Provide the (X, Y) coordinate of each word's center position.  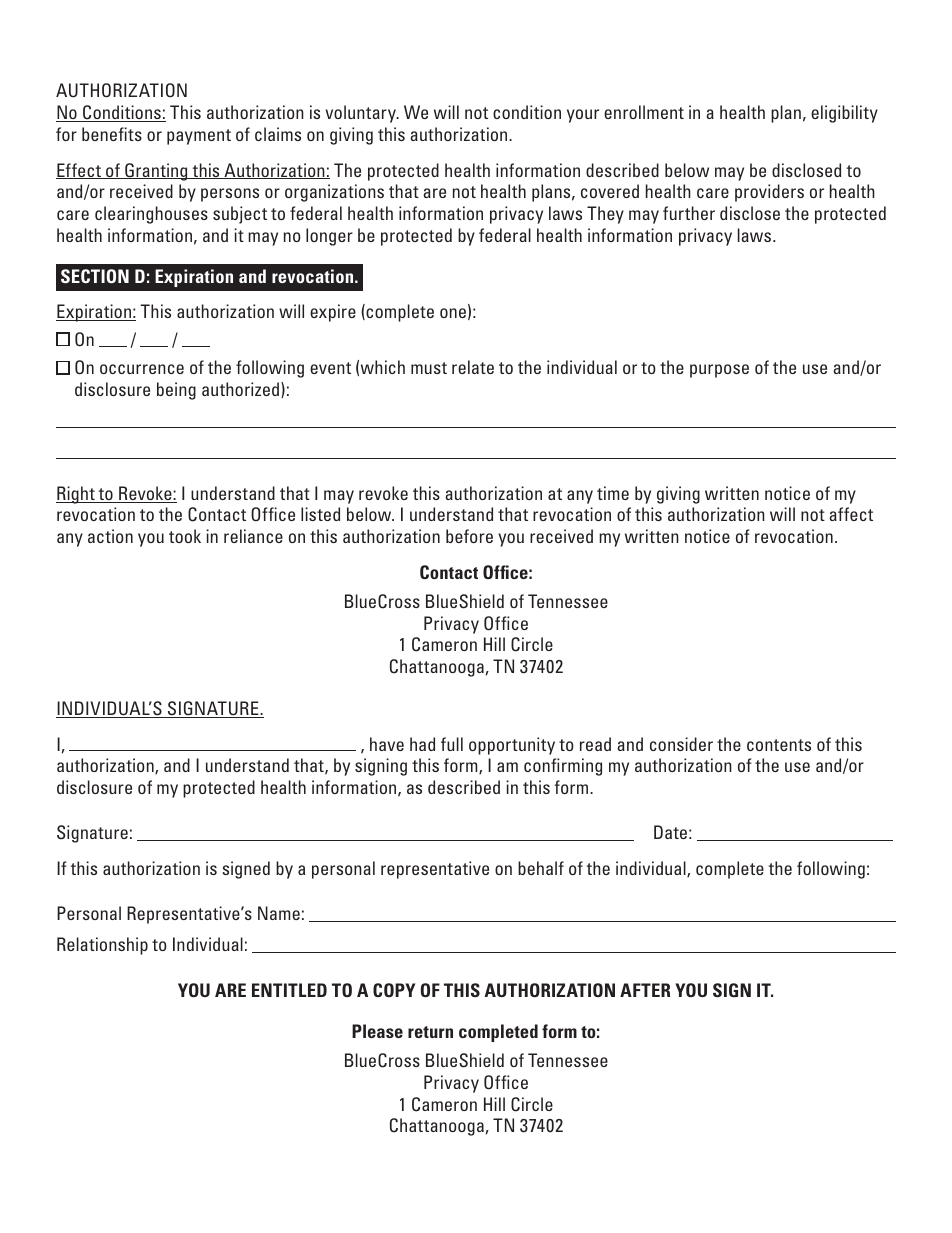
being (176, 391)
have (387, 744)
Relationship (102, 946)
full (452, 744)
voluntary (362, 114)
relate (473, 367)
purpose (719, 371)
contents (779, 745)
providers (769, 193)
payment (199, 137)
